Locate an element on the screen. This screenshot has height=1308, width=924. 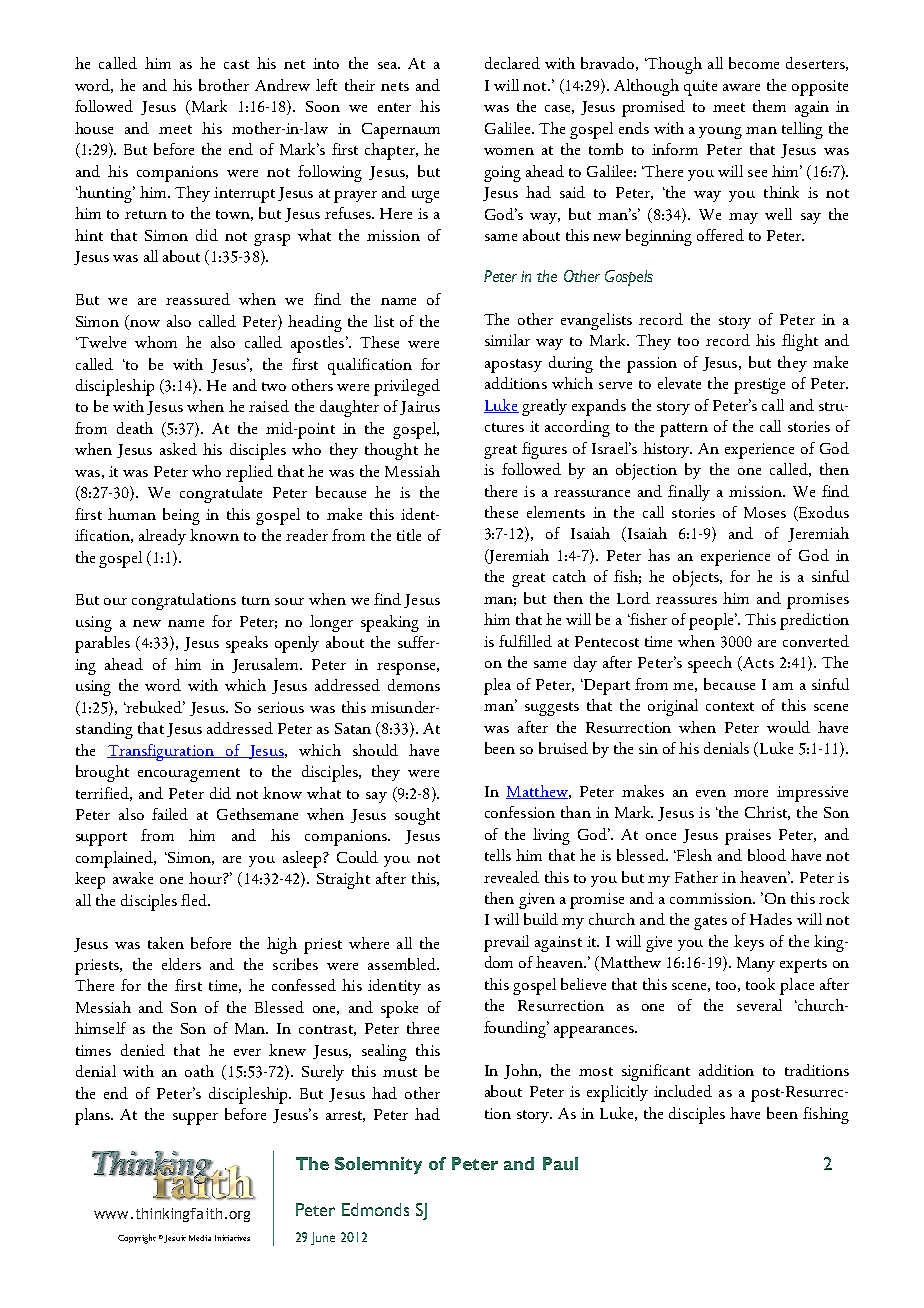
declared is located at coordinates (512, 63).
